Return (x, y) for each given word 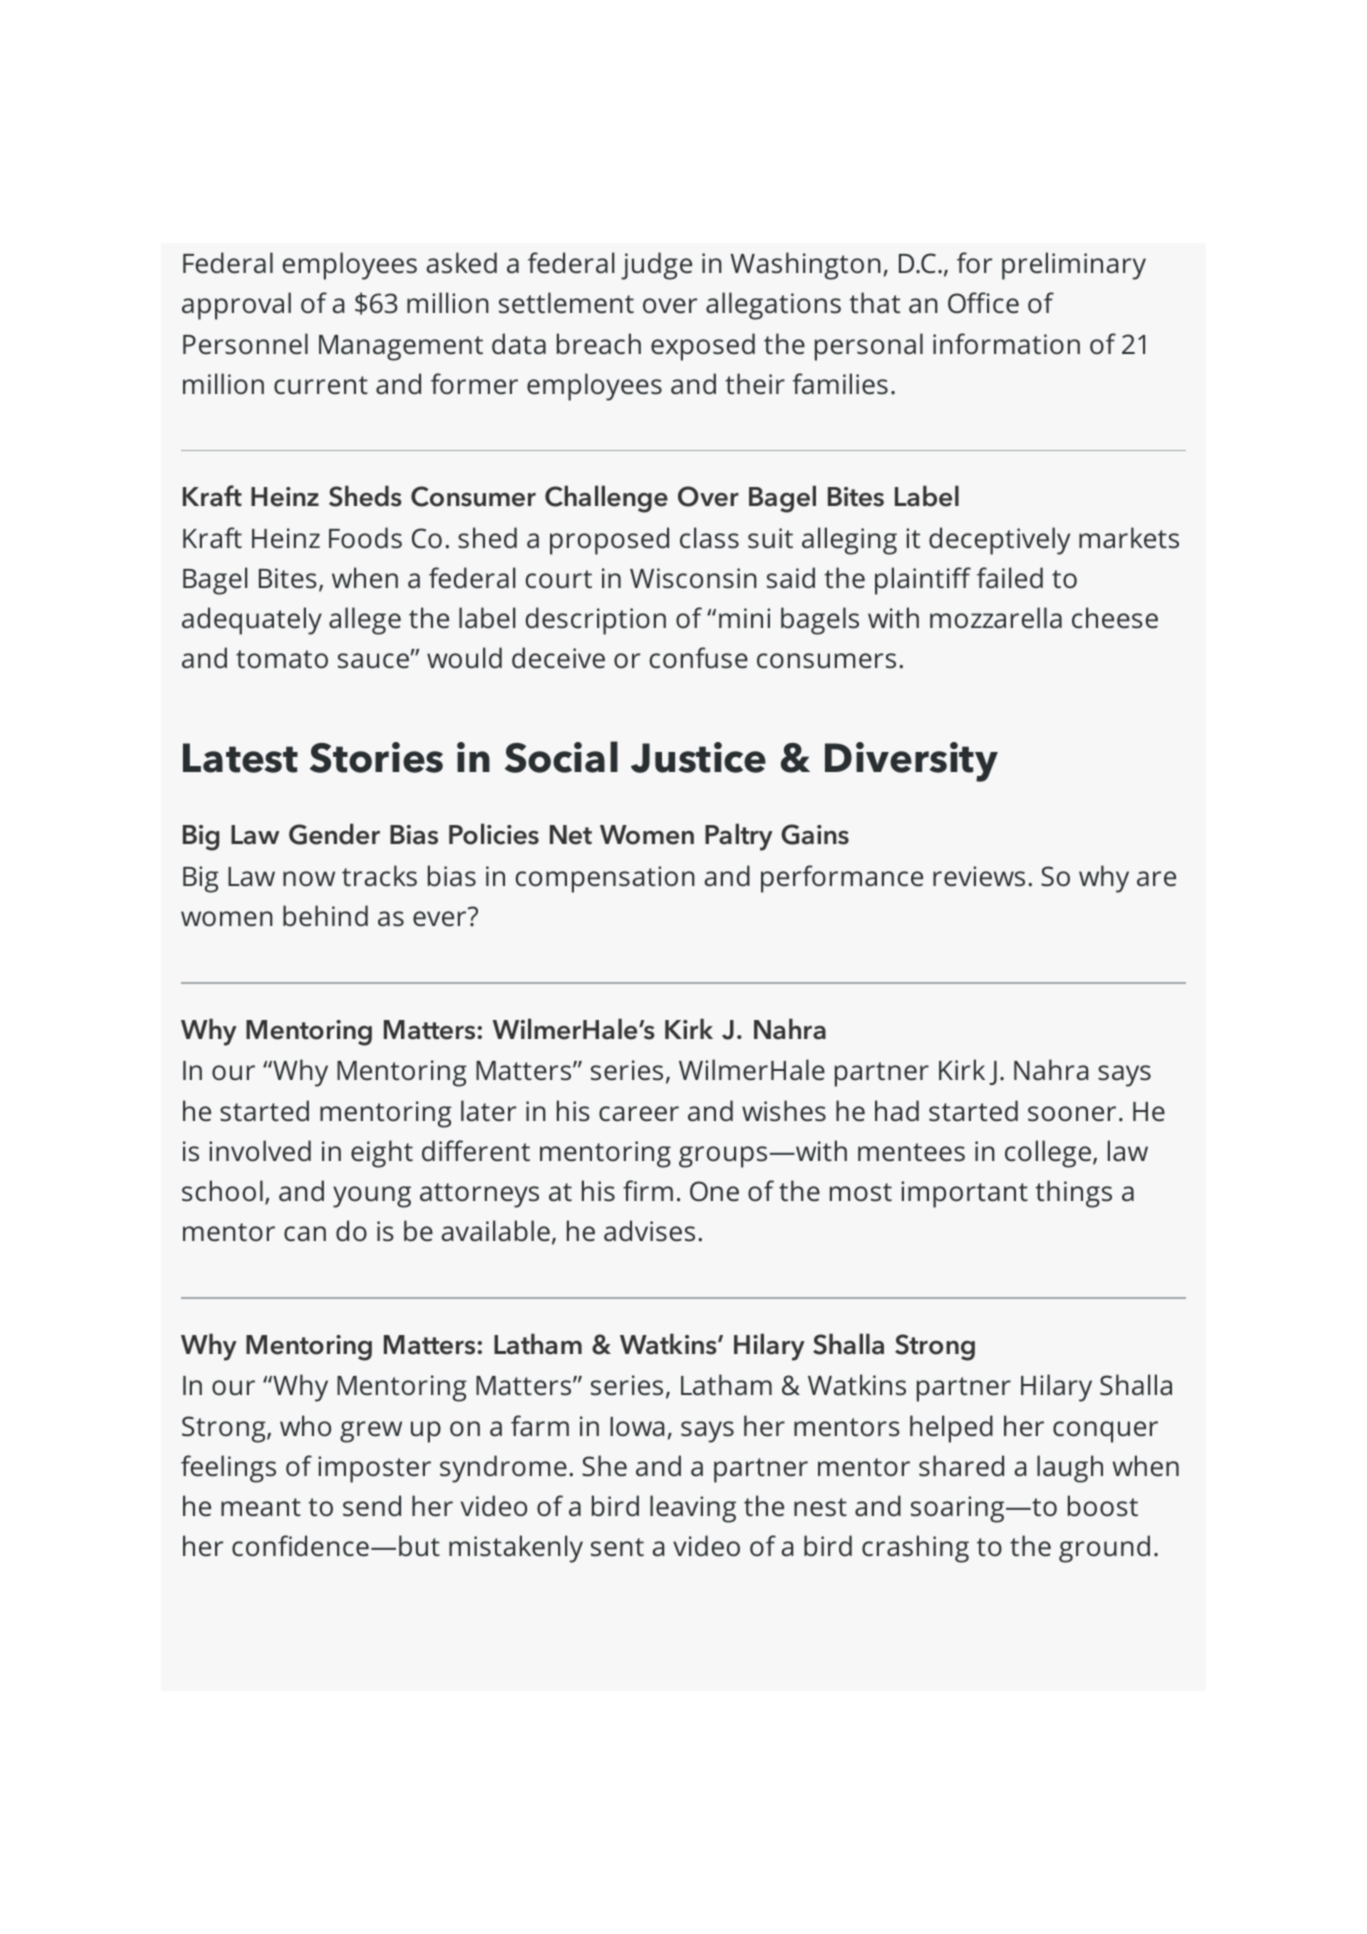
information (1006, 344)
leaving (693, 1509)
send (372, 1506)
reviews (979, 876)
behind (325, 916)
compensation (605, 879)
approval (236, 306)
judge (656, 266)
